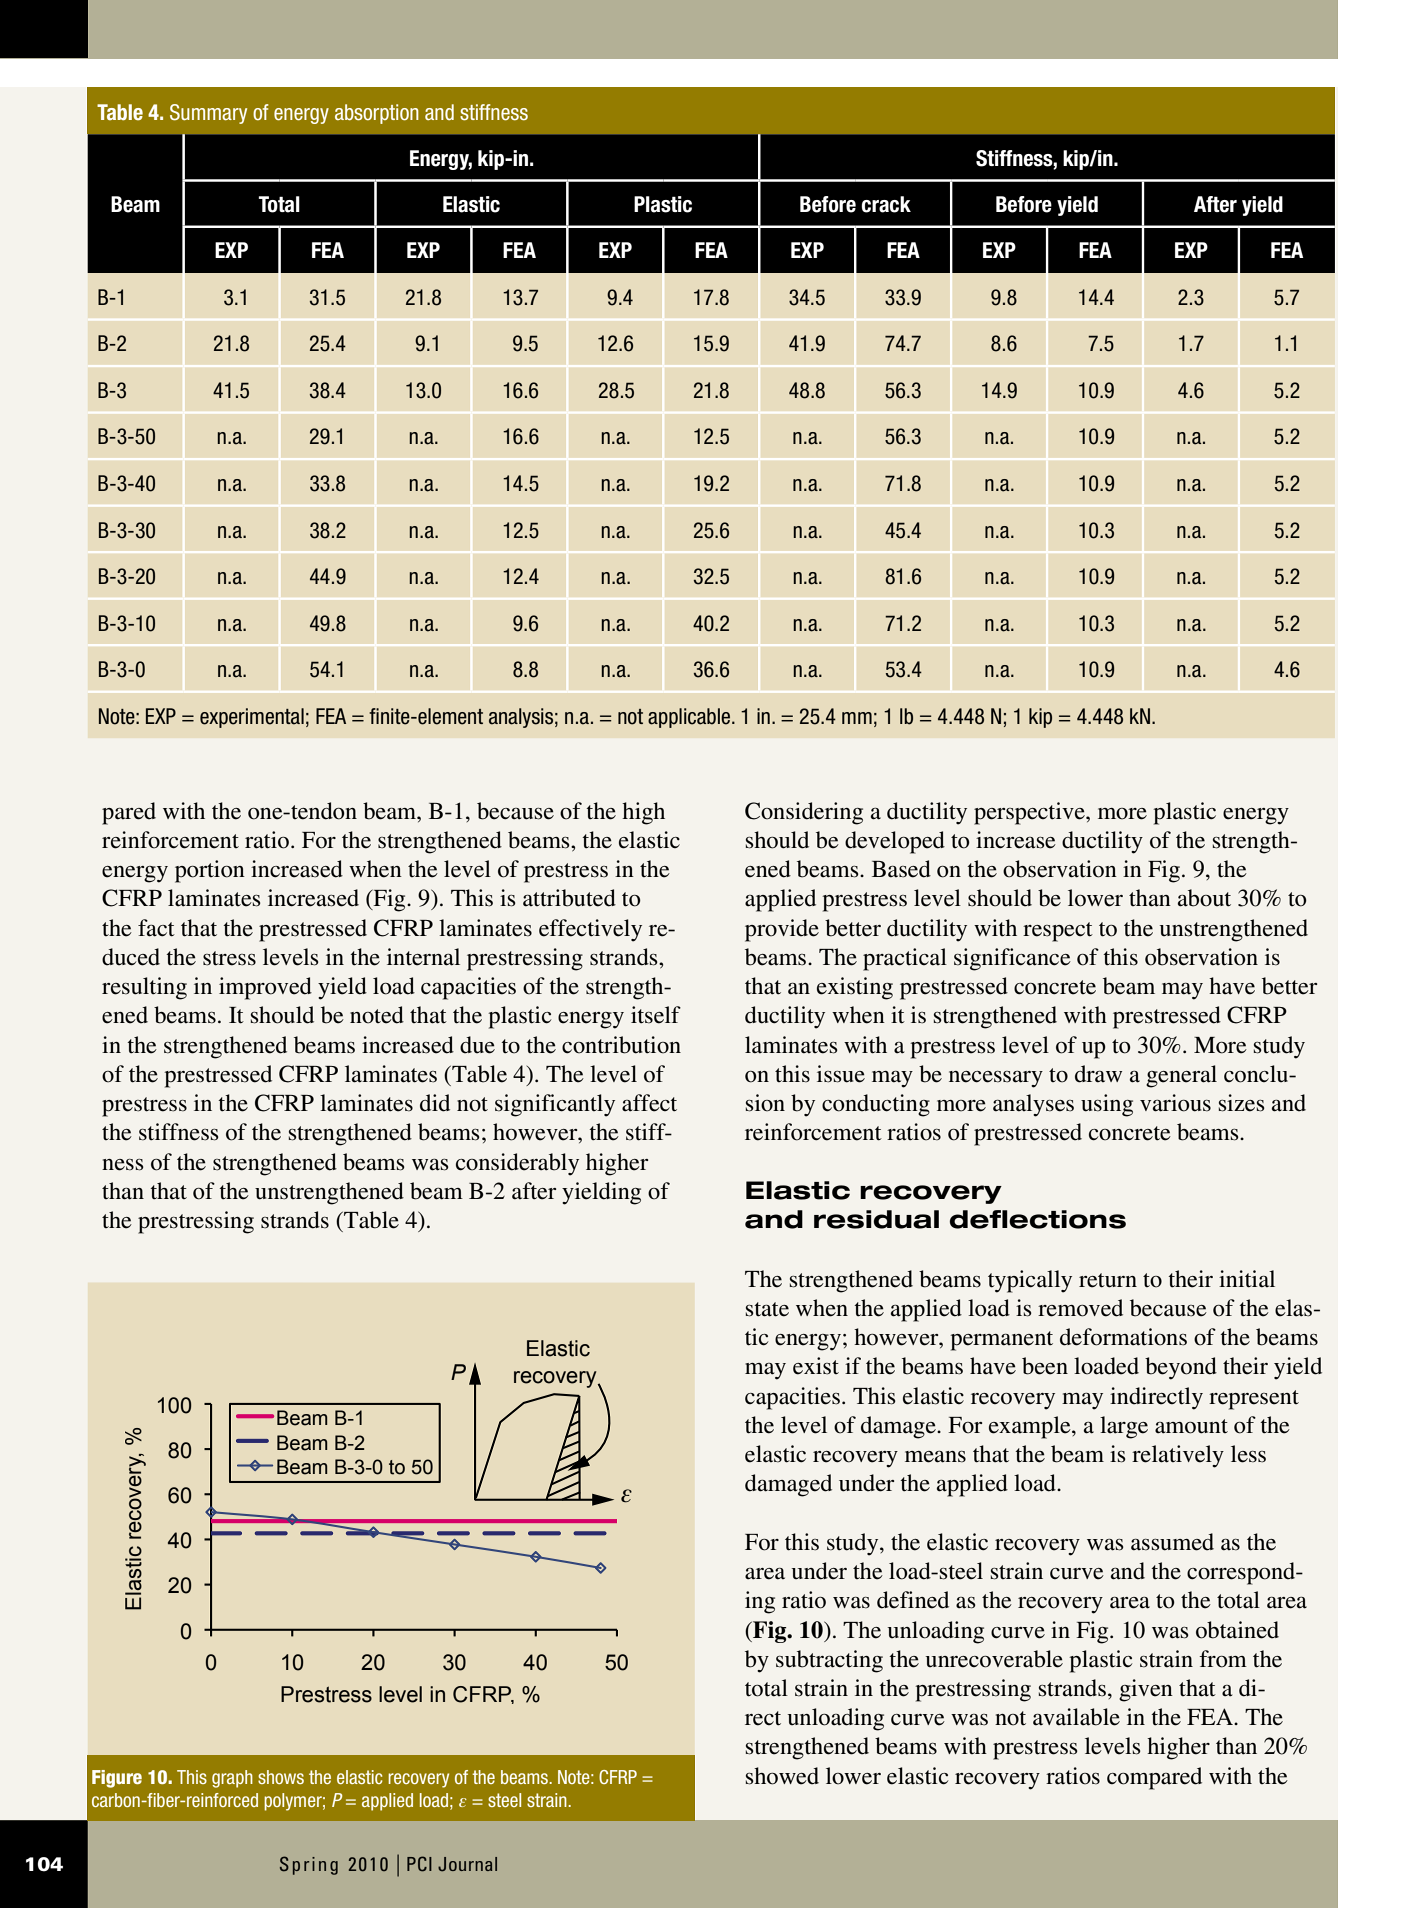 The width and height of the page is (1425, 1908). Describe the element at coordinates (1058, 932) in the page. I see `respect` at that location.
